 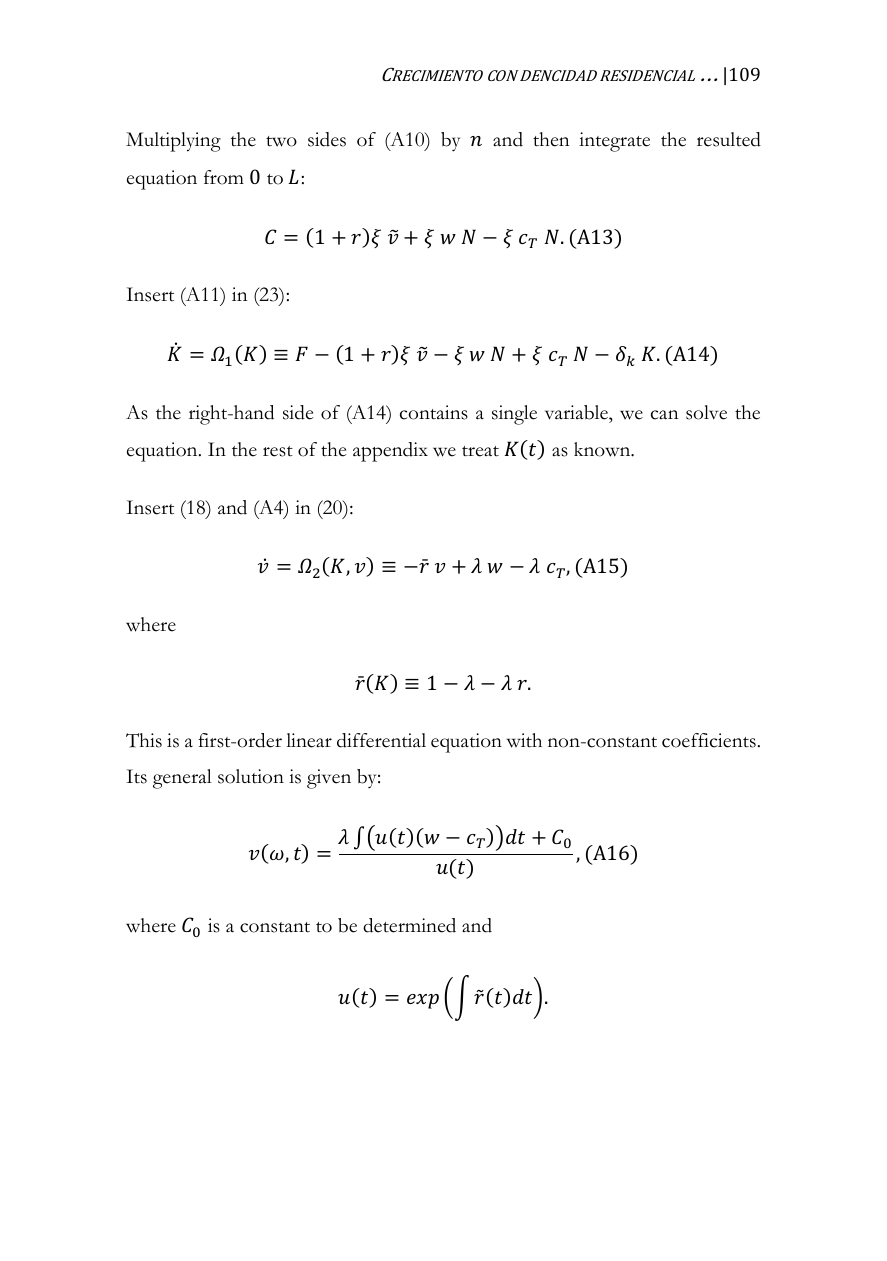 I want to click on then, so click(x=551, y=139).
